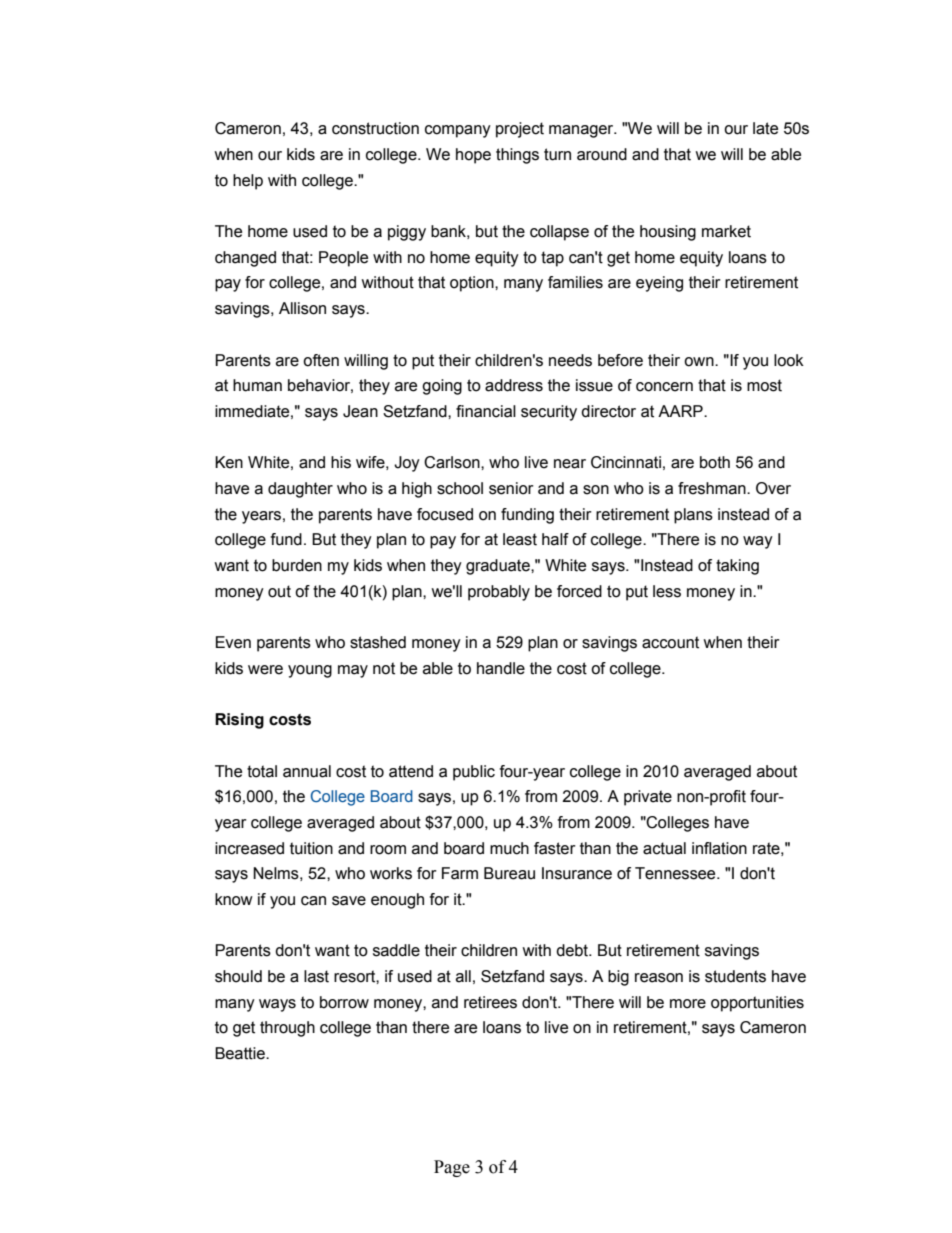 The width and height of the screenshot is (952, 1233). Describe the element at coordinates (517, 156) in the screenshot. I see `things` at that location.
